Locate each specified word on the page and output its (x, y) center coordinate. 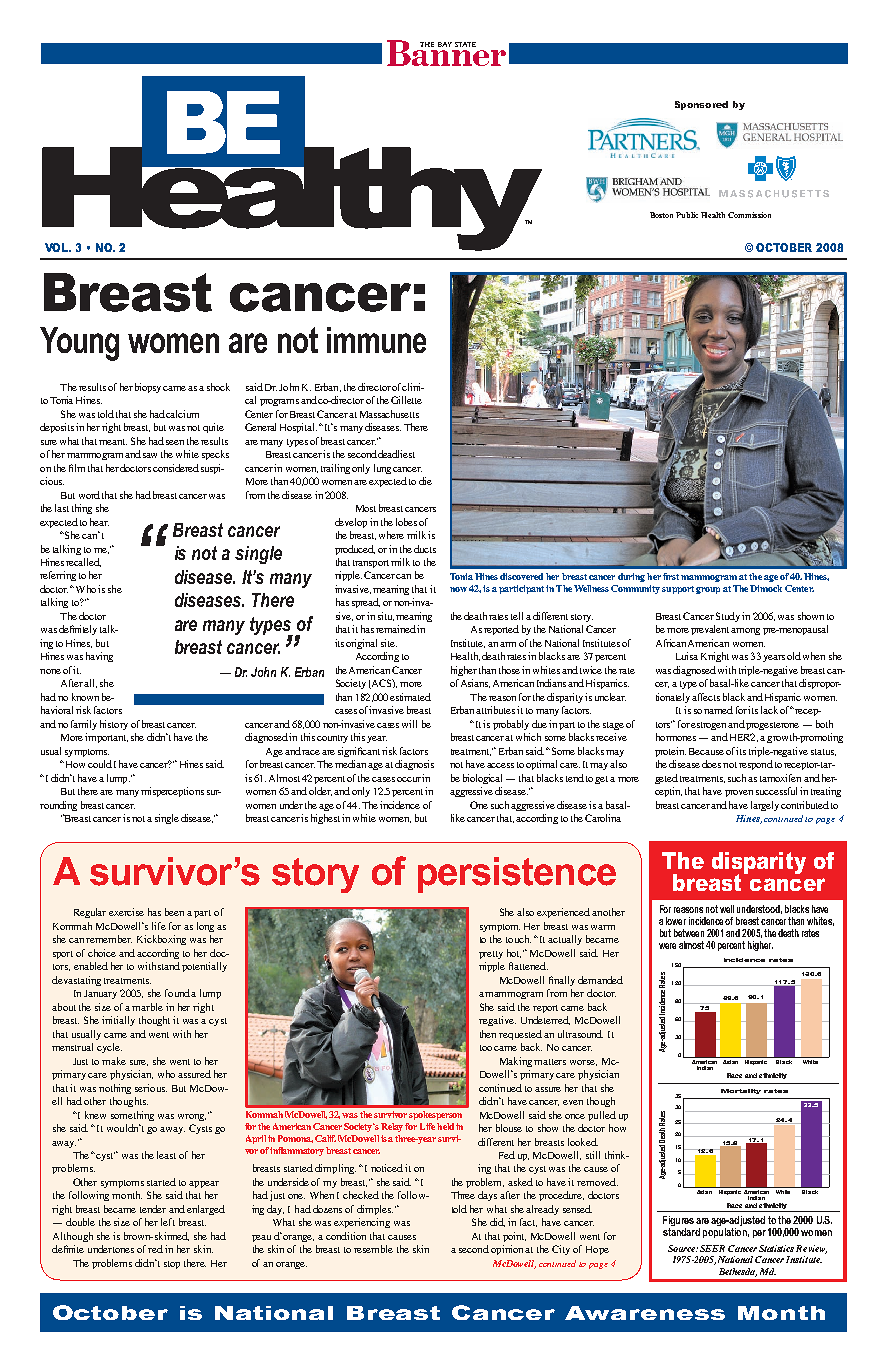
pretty (491, 955)
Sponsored (701, 105)
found (178, 993)
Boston (661, 215)
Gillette (406, 400)
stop (172, 1265)
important (106, 738)
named (718, 710)
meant (113, 442)
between (689, 933)
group (708, 590)
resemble (373, 1249)
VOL (58, 247)
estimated (410, 697)
